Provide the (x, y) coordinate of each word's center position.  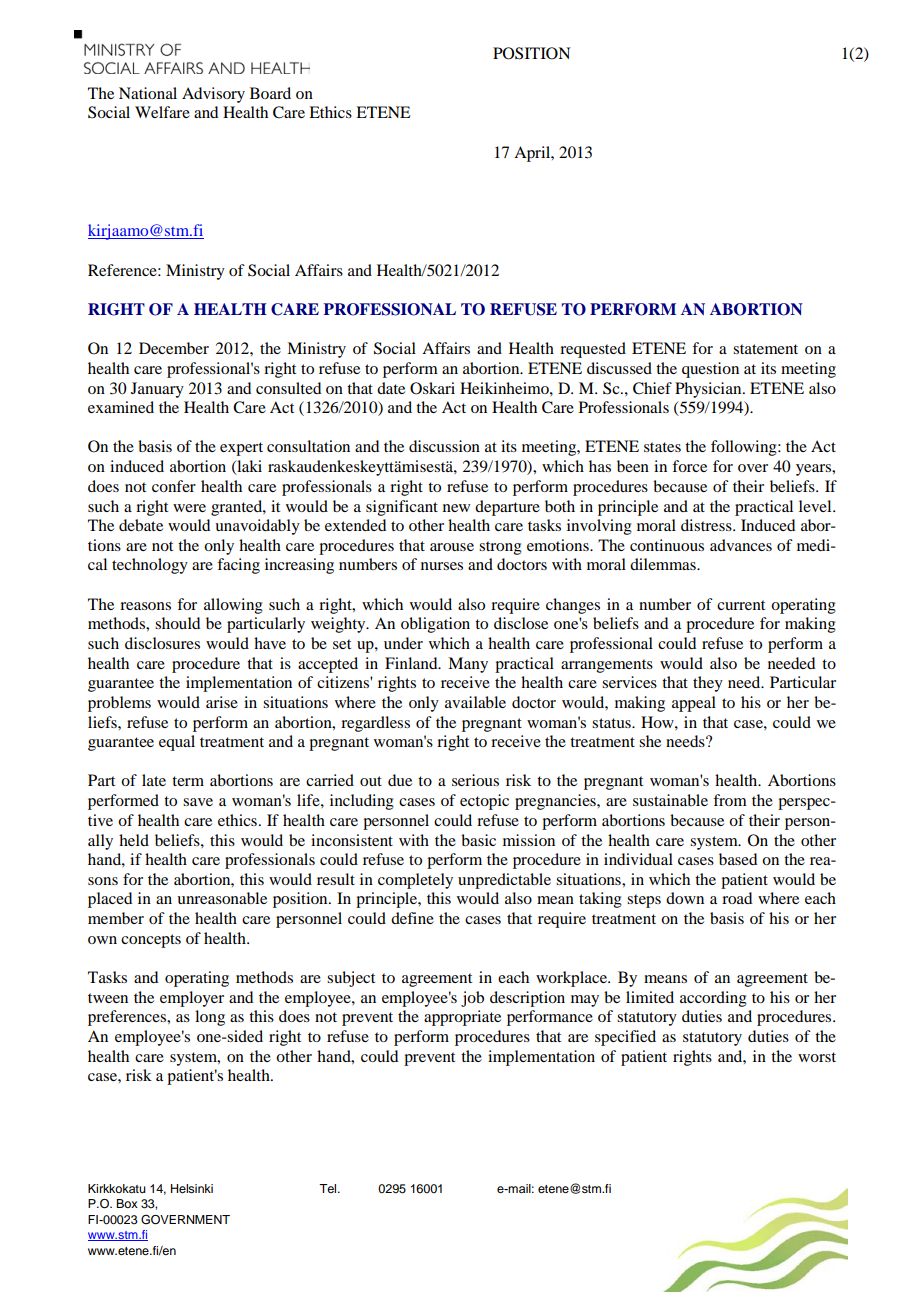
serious (475, 780)
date (391, 388)
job (472, 999)
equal (177, 743)
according (713, 999)
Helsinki (192, 1188)
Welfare (162, 112)
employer (192, 999)
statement (765, 349)
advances (741, 545)
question (710, 370)
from (730, 800)
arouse (452, 547)
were (189, 508)
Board (270, 93)
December (174, 348)
